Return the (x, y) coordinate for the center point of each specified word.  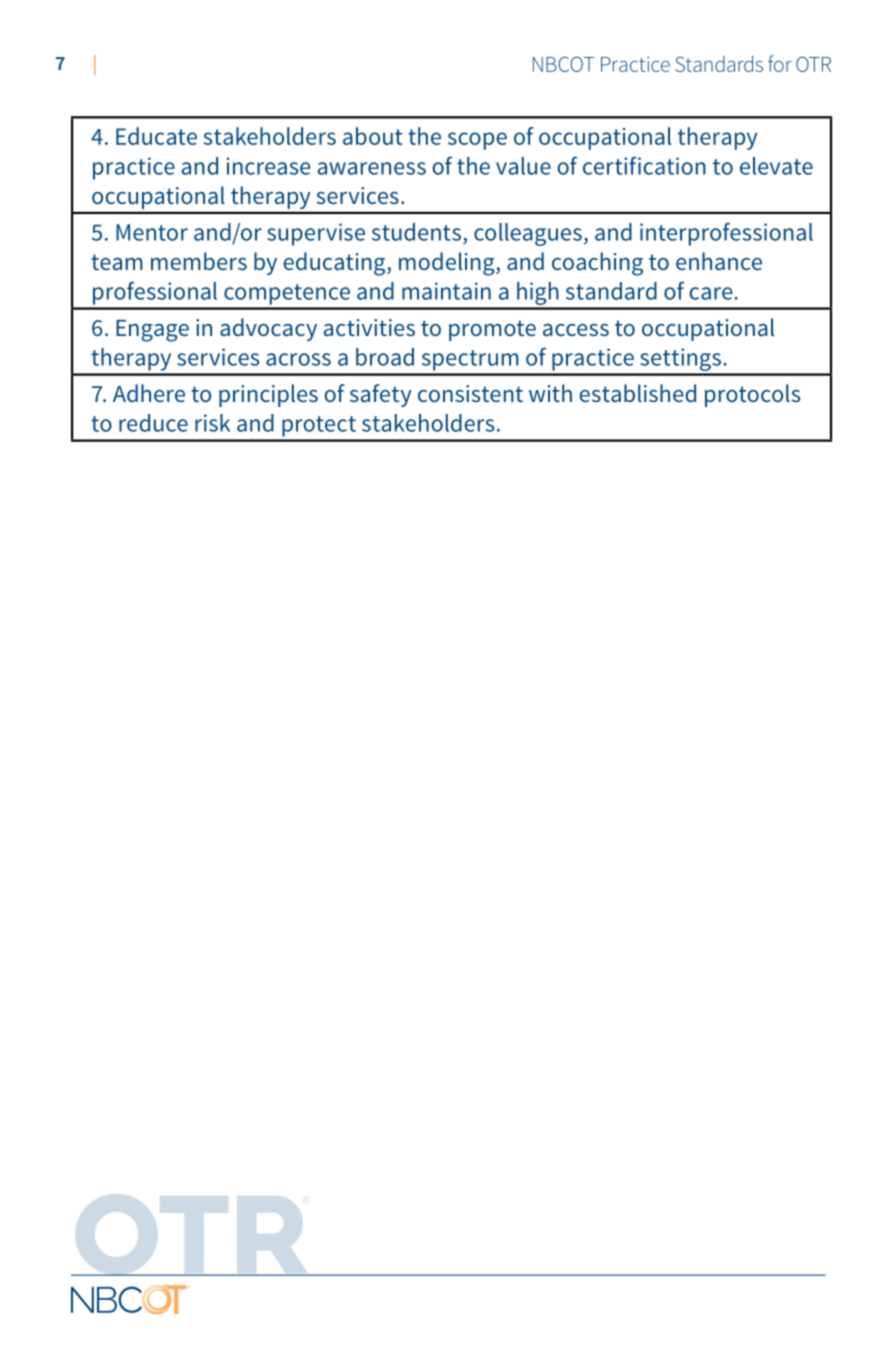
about (373, 136)
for (780, 63)
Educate (156, 136)
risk (212, 423)
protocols (752, 395)
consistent (470, 393)
